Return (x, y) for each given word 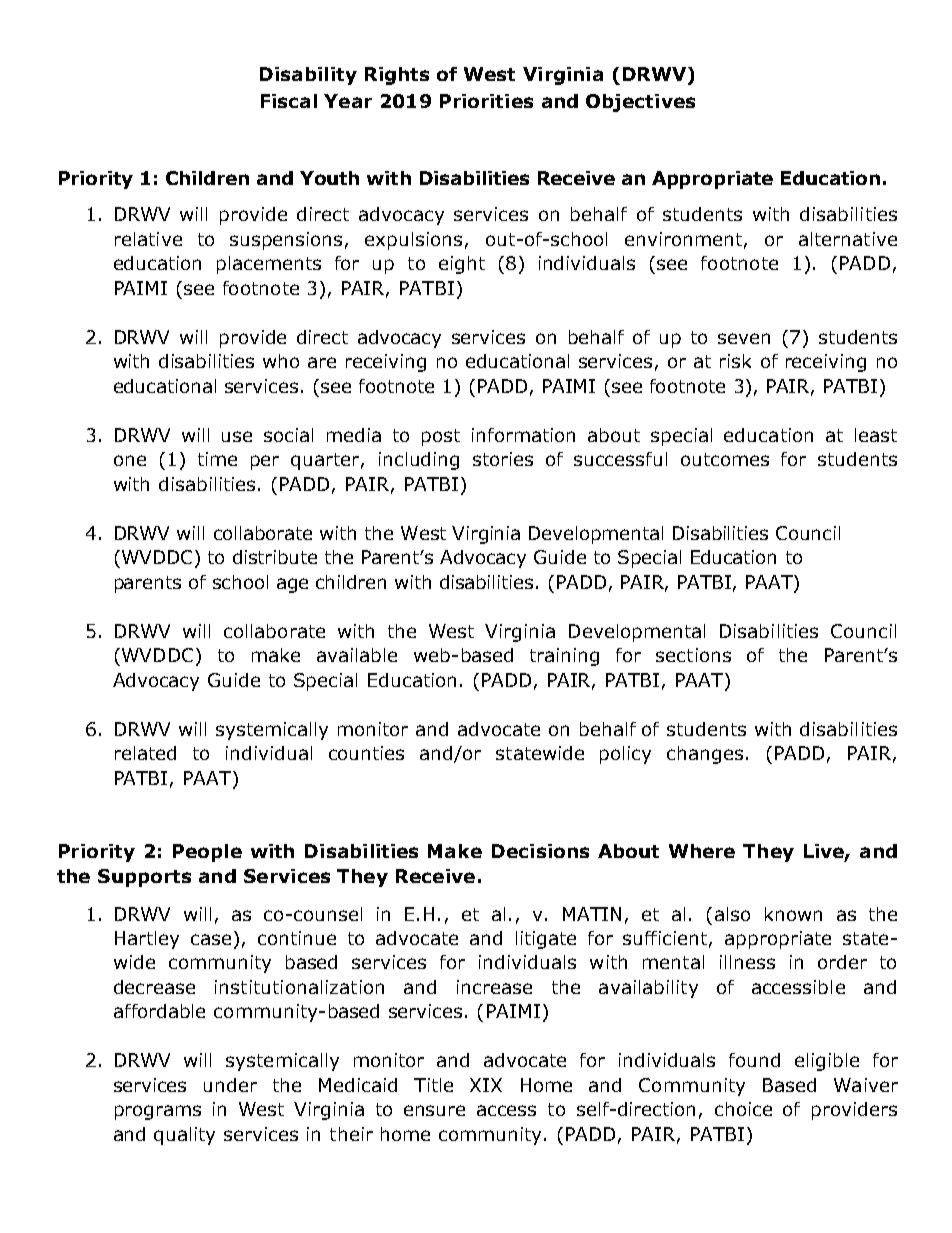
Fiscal (289, 101)
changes (705, 755)
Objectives (640, 103)
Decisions (540, 851)
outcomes (725, 459)
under (230, 1085)
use (237, 436)
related (145, 753)
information (523, 435)
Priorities (486, 101)
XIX (486, 1085)
